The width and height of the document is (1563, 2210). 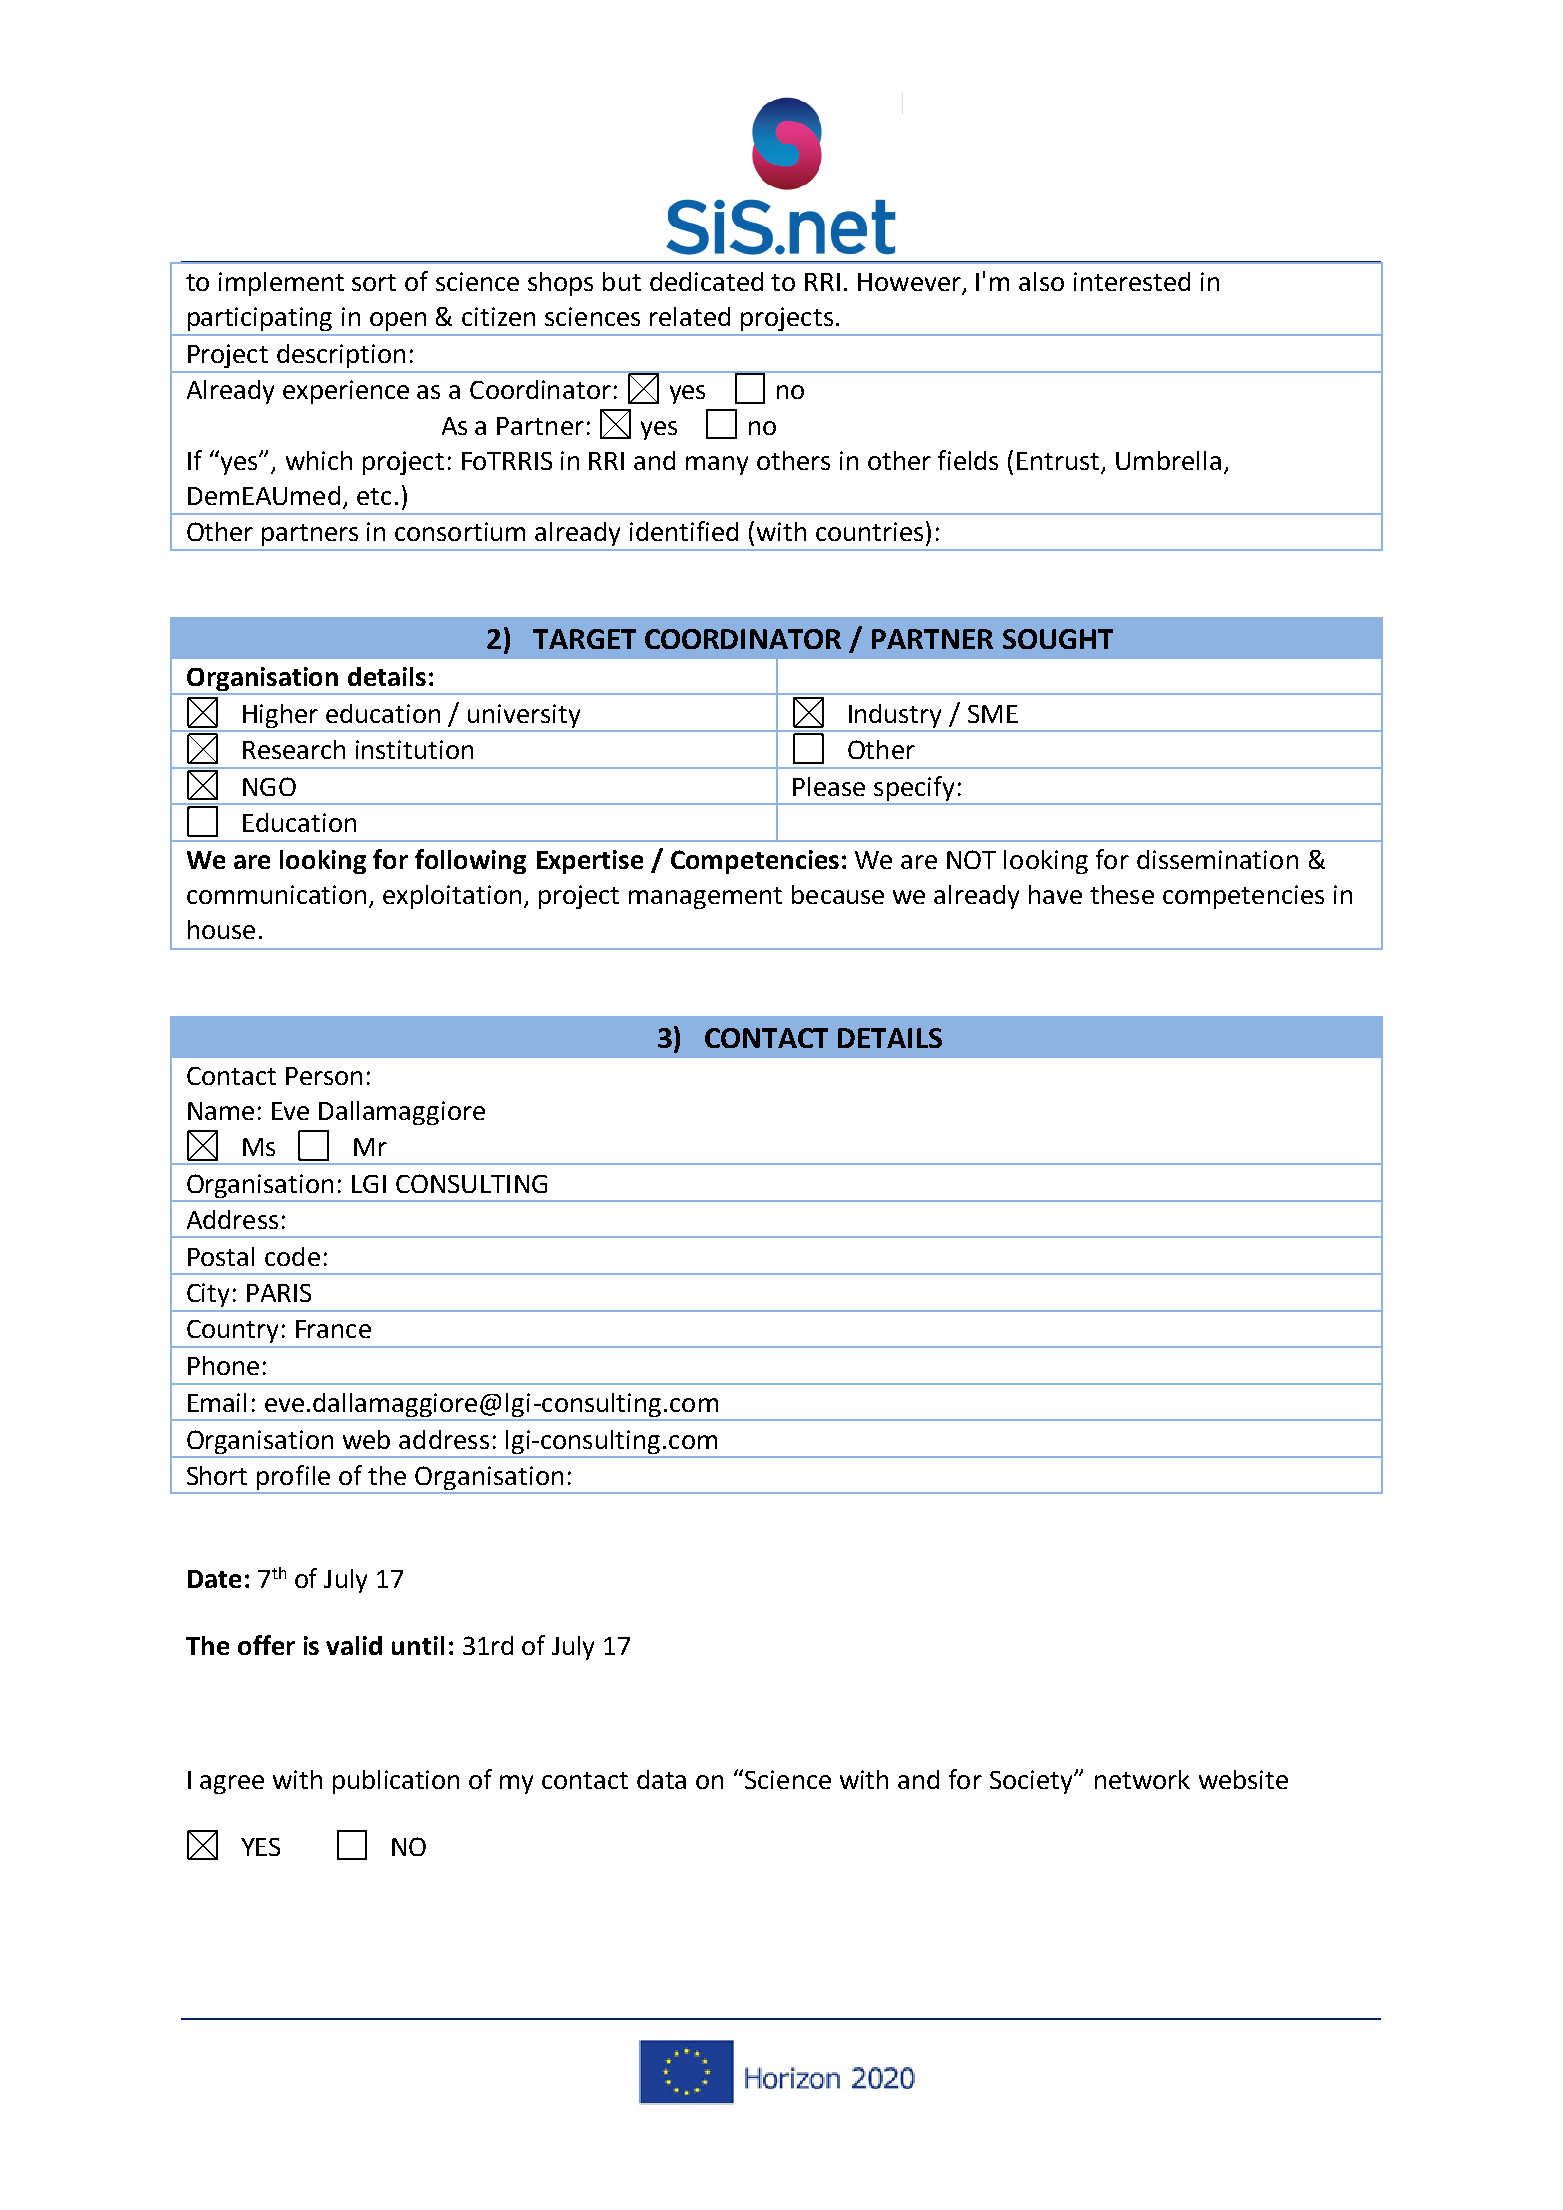 What do you see at coordinates (1142, 1779) in the document?
I see `network` at bounding box center [1142, 1779].
